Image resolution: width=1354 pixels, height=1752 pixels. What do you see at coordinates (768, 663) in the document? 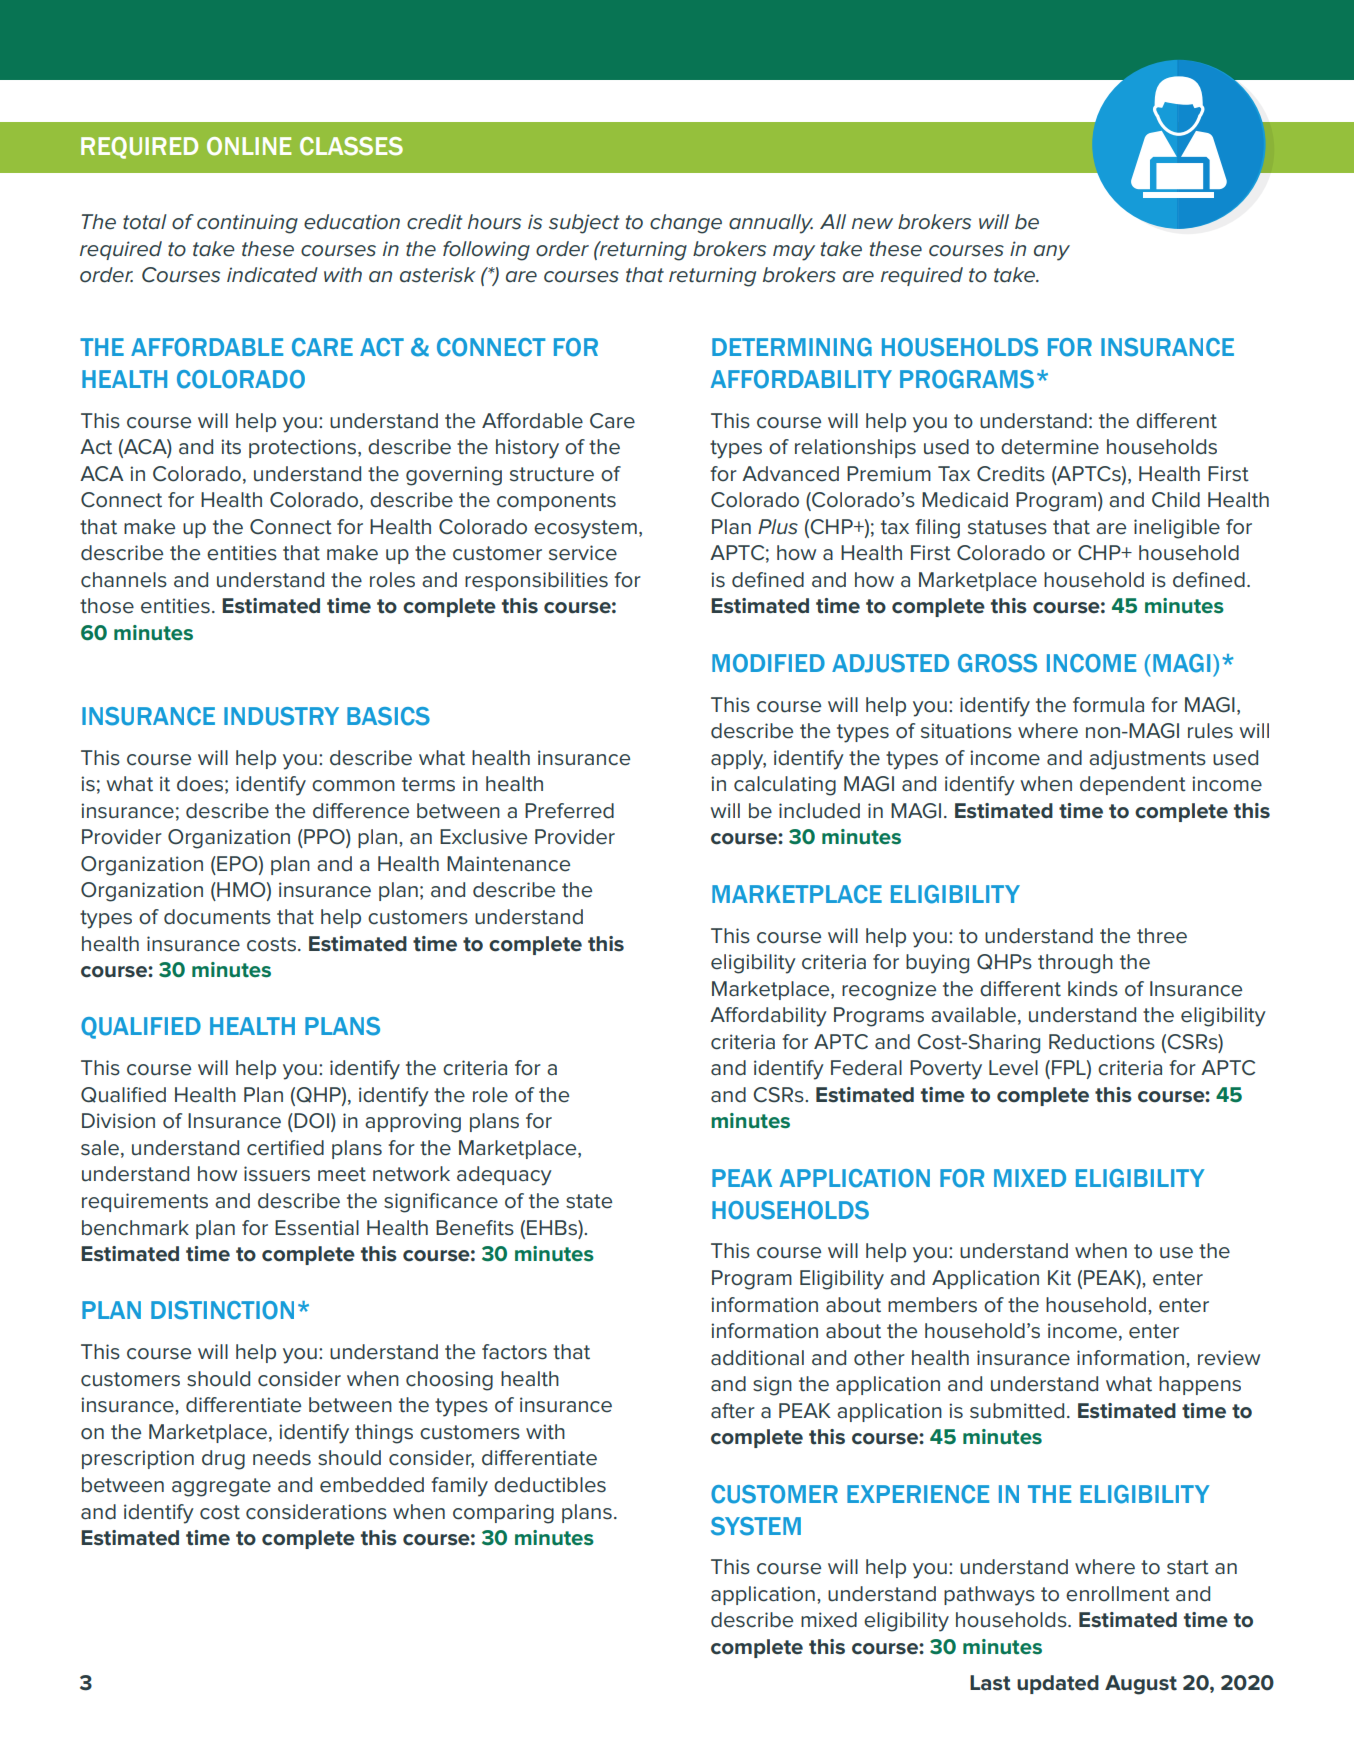
I see `MODIFIED` at bounding box center [768, 663].
